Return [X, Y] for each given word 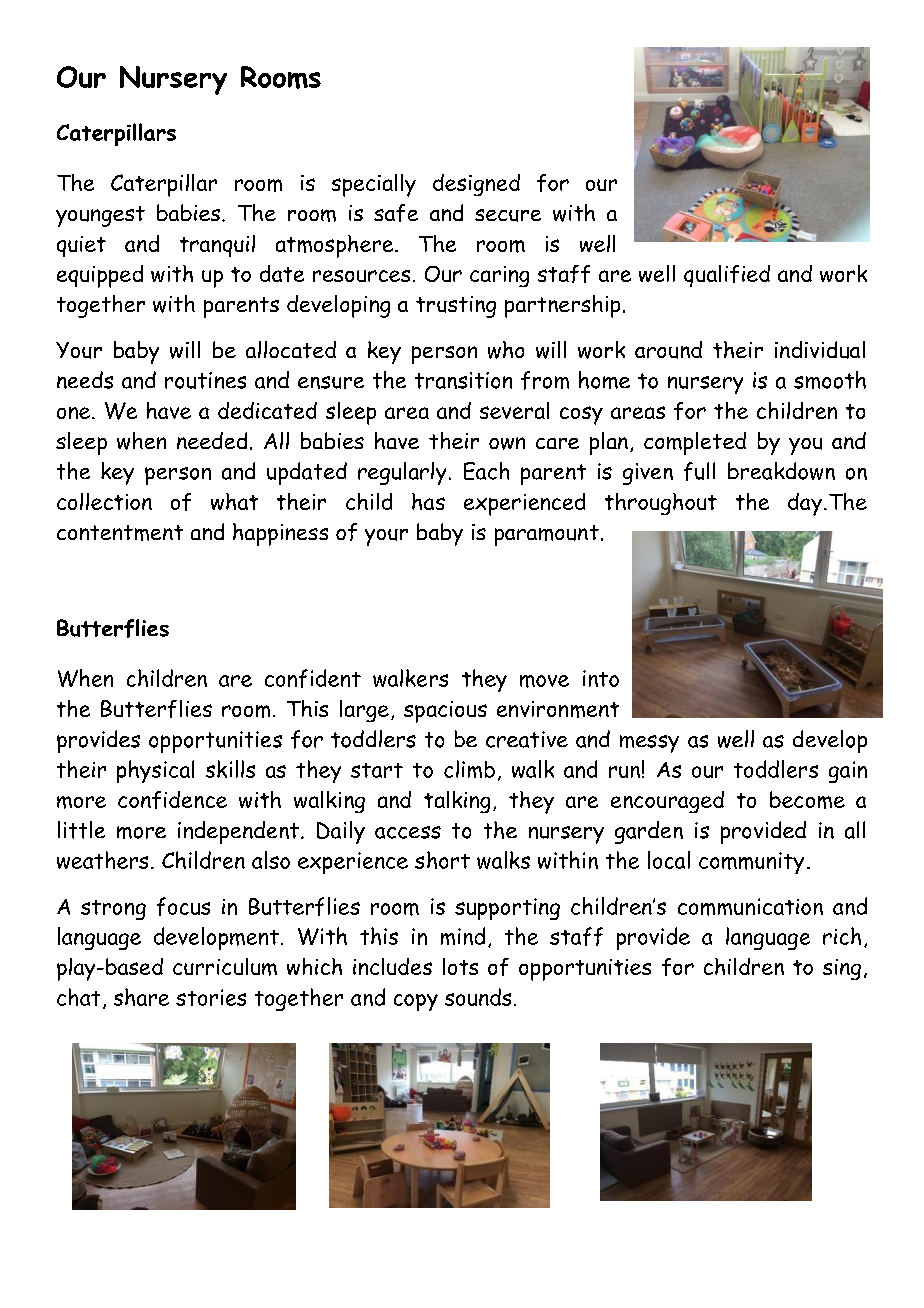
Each [486, 471]
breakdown [781, 471]
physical [155, 771]
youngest [100, 216]
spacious [445, 712]
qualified [727, 276]
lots [460, 966]
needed [212, 440]
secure [508, 215]
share [141, 997]
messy [649, 744]
